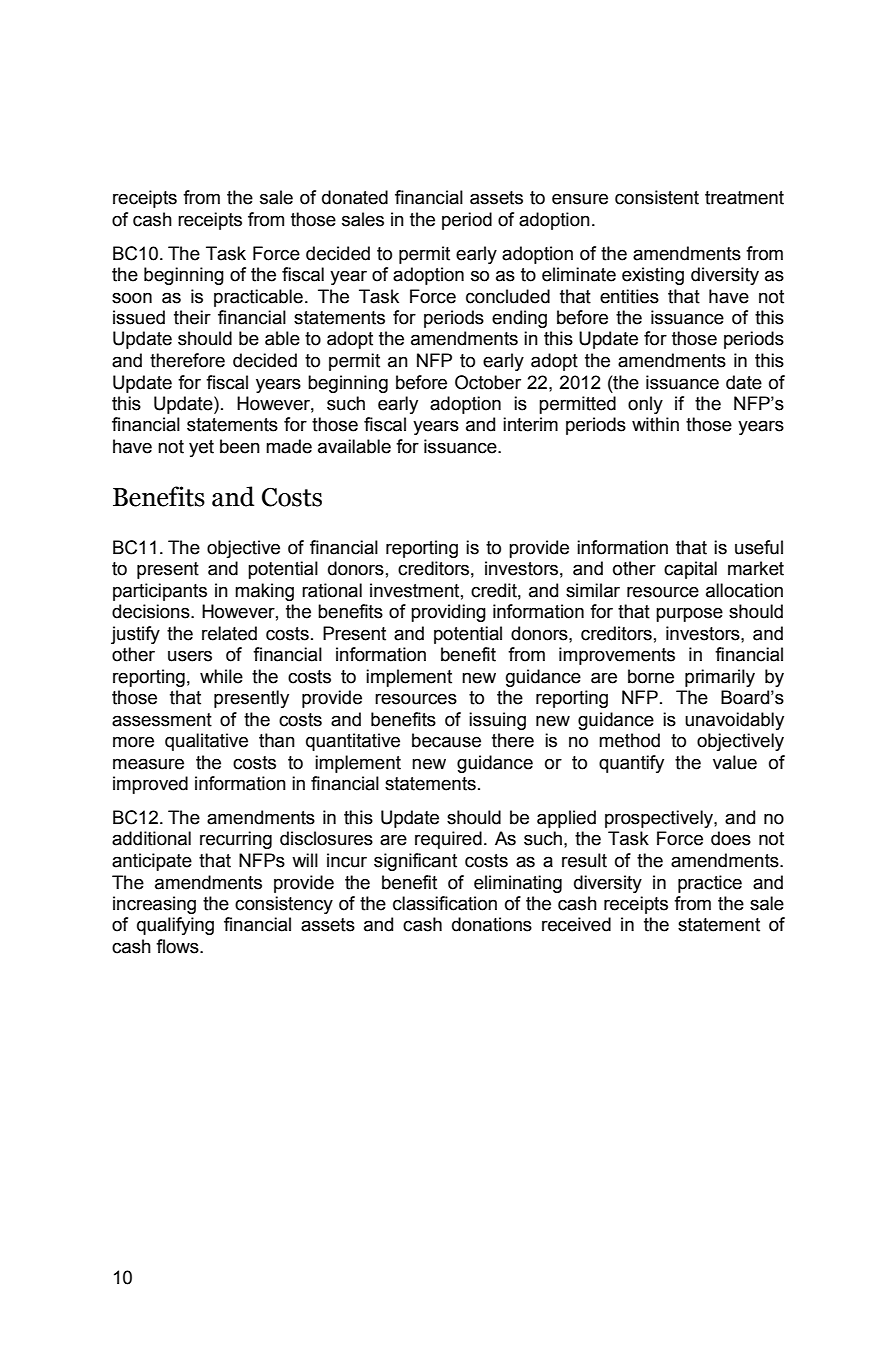 Image resolution: width=896 pixels, height=1345 pixels. I want to click on providing, so click(448, 613).
